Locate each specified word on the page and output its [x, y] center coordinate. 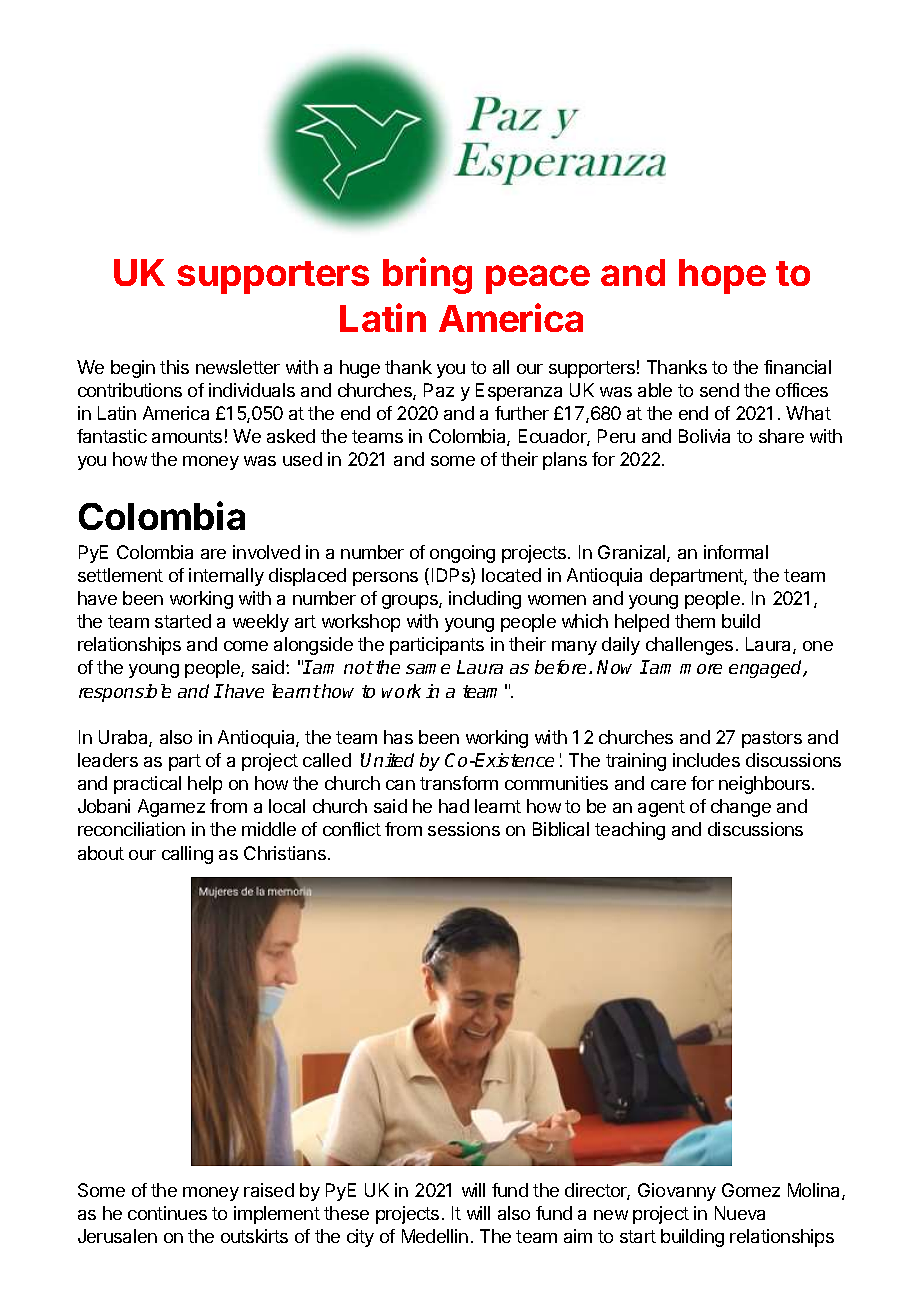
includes [706, 760]
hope [722, 276]
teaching [630, 831]
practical [147, 785]
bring [427, 275]
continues [167, 1213]
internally [226, 577]
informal [736, 552]
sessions [464, 829]
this [174, 367]
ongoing [462, 554]
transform [459, 783]
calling [187, 855]
